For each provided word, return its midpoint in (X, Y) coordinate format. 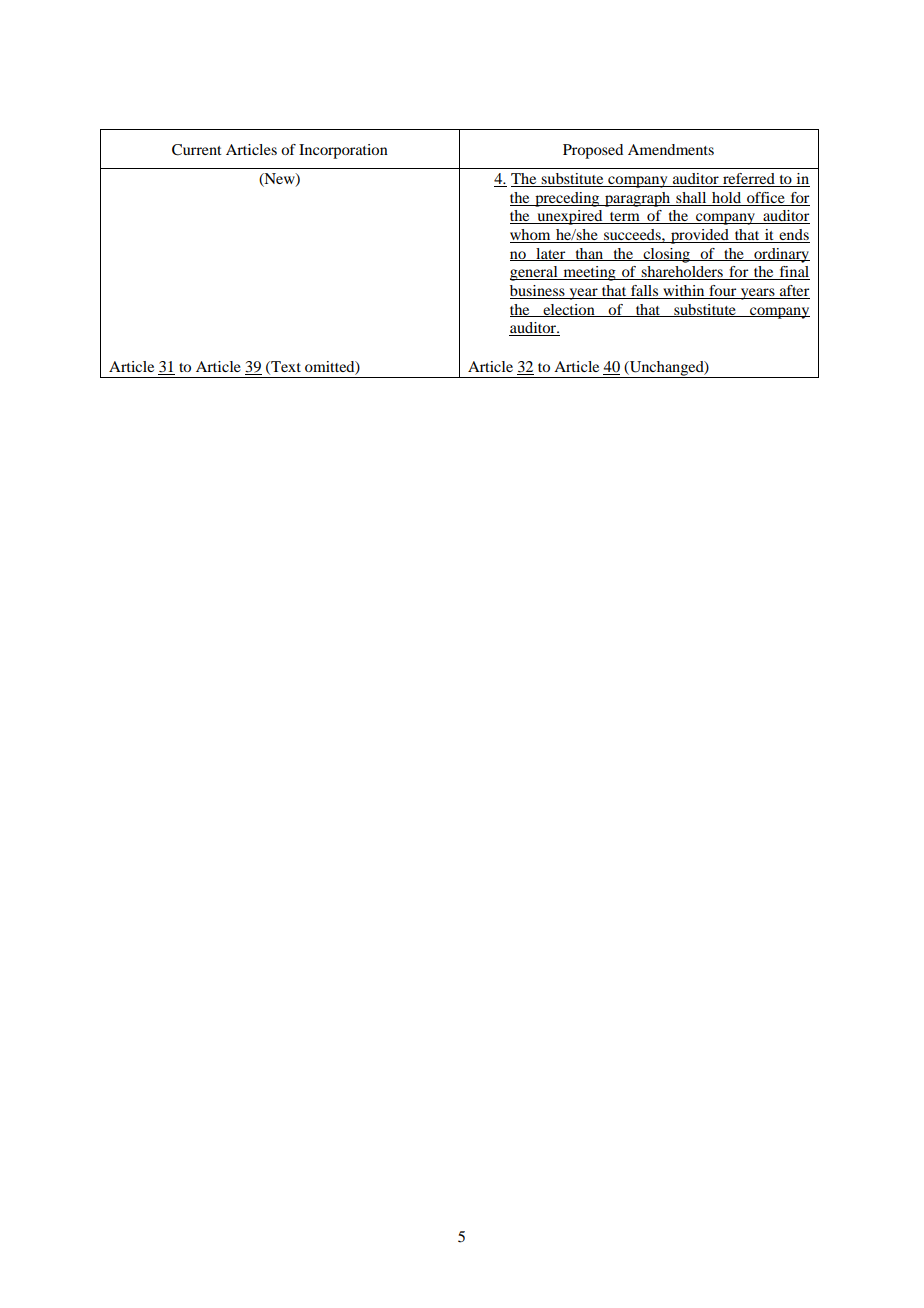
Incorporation (343, 151)
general (535, 273)
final (793, 273)
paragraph (638, 199)
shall (691, 197)
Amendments (671, 149)
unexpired (570, 217)
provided (700, 236)
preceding (567, 199)
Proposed (593, 151)
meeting (589, 273)
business (538, 292)
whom (531, 236)
